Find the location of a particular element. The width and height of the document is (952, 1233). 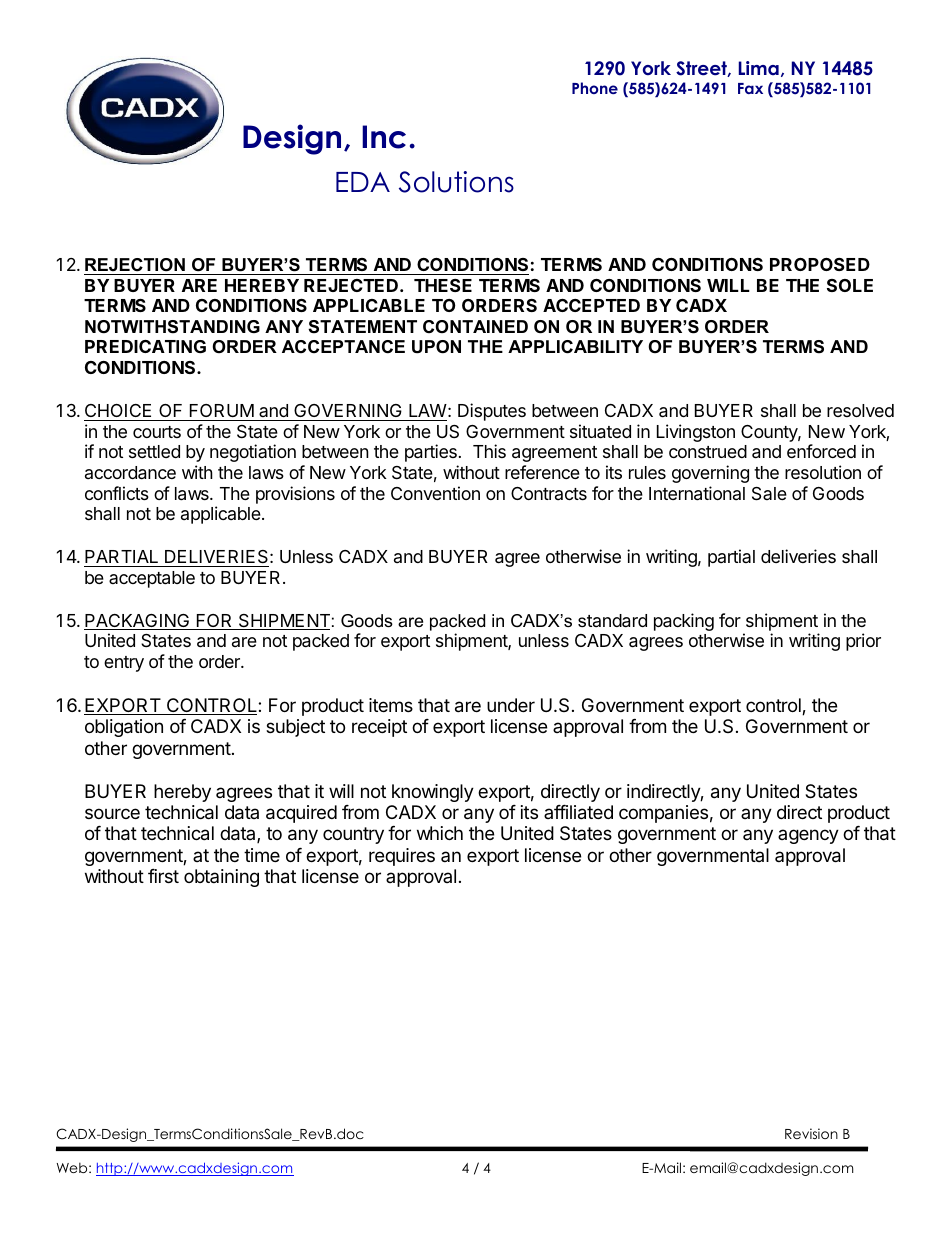

Convention is located at coordinates (435, 493).
